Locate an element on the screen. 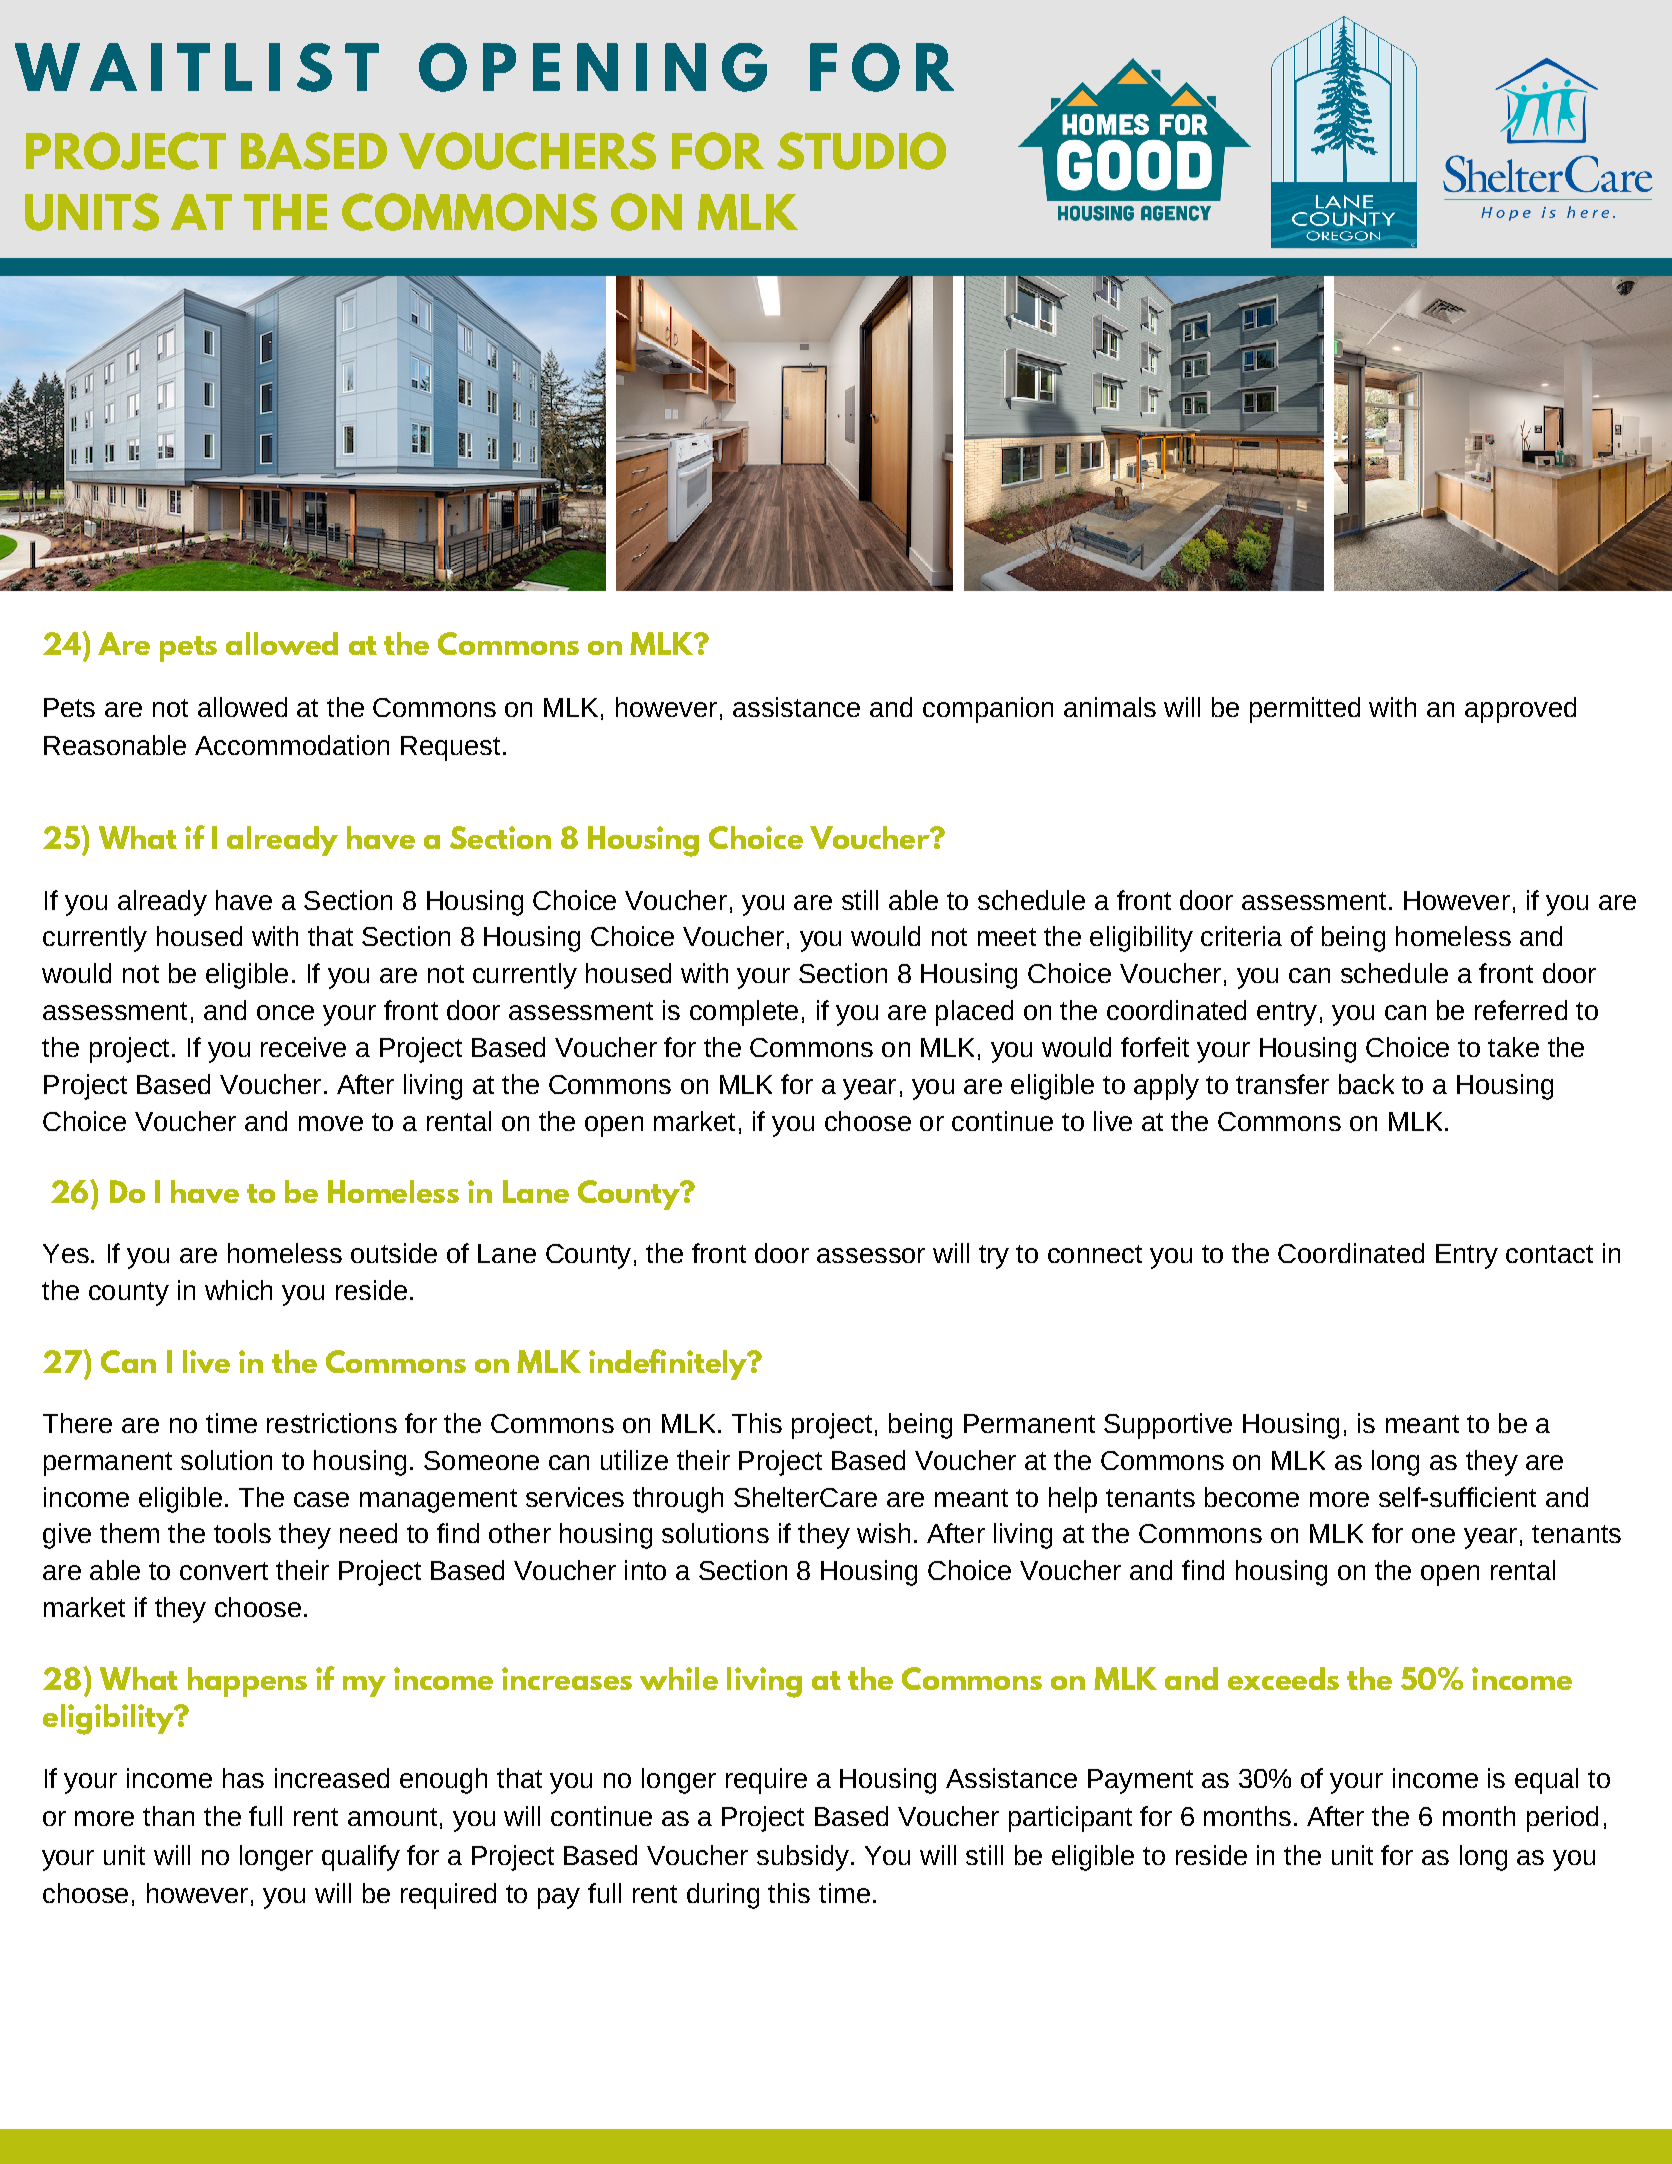 This screenshot has width=1672, height=2164. assessor is located at coordinates (871, 1255).
